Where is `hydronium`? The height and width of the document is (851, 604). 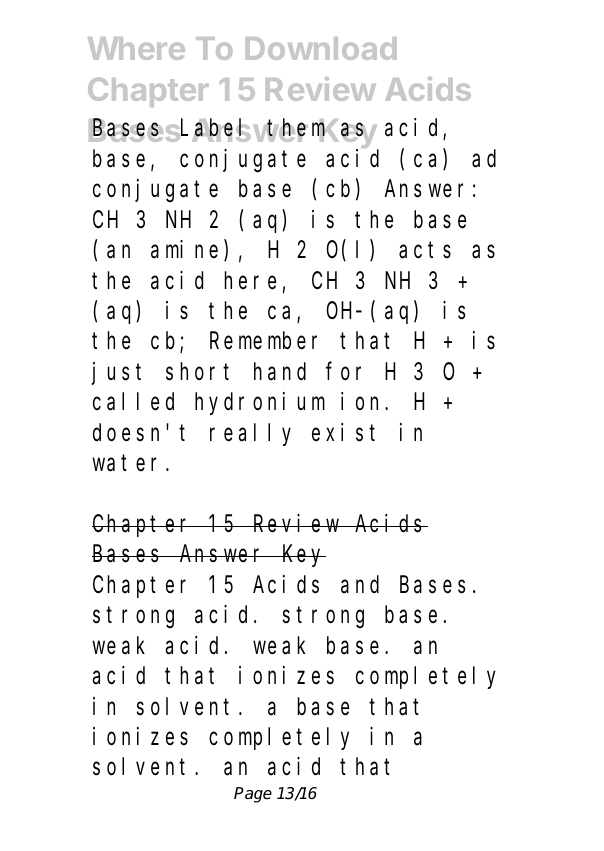 hydronium is located at coordinates (260, 403).
